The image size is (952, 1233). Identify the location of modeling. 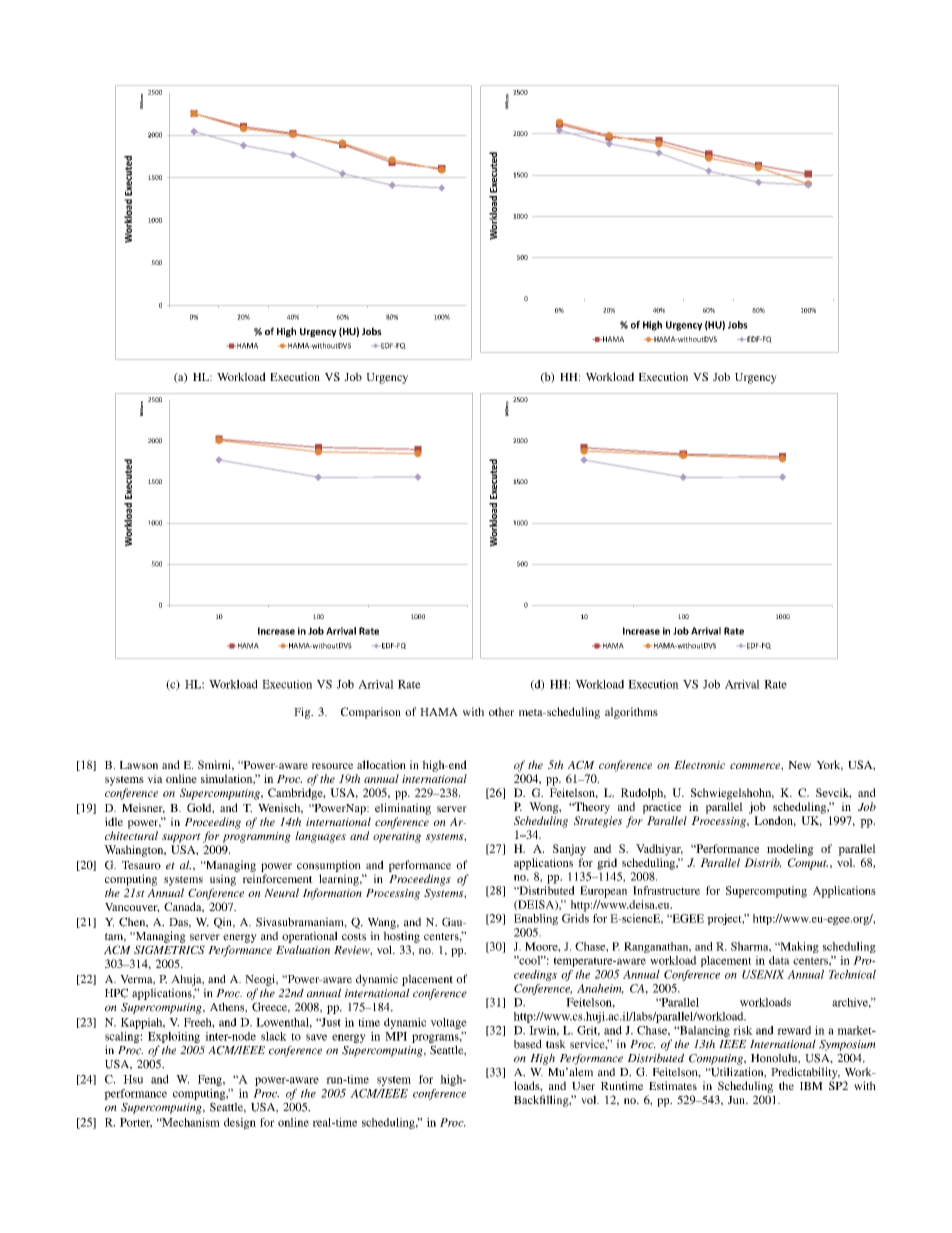
(790, 850).
